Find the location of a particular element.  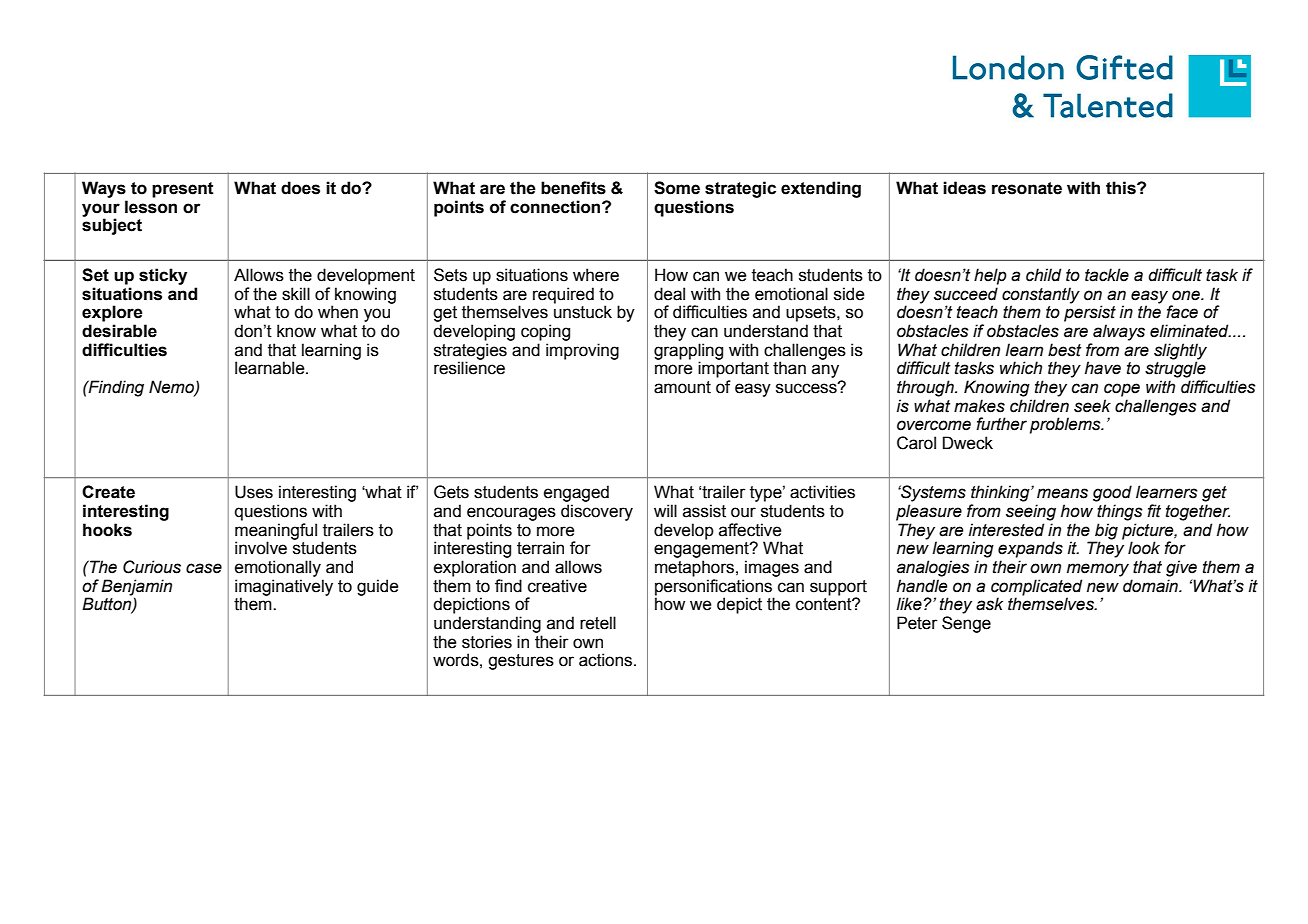

Some is located at coordinates (677, 188).
